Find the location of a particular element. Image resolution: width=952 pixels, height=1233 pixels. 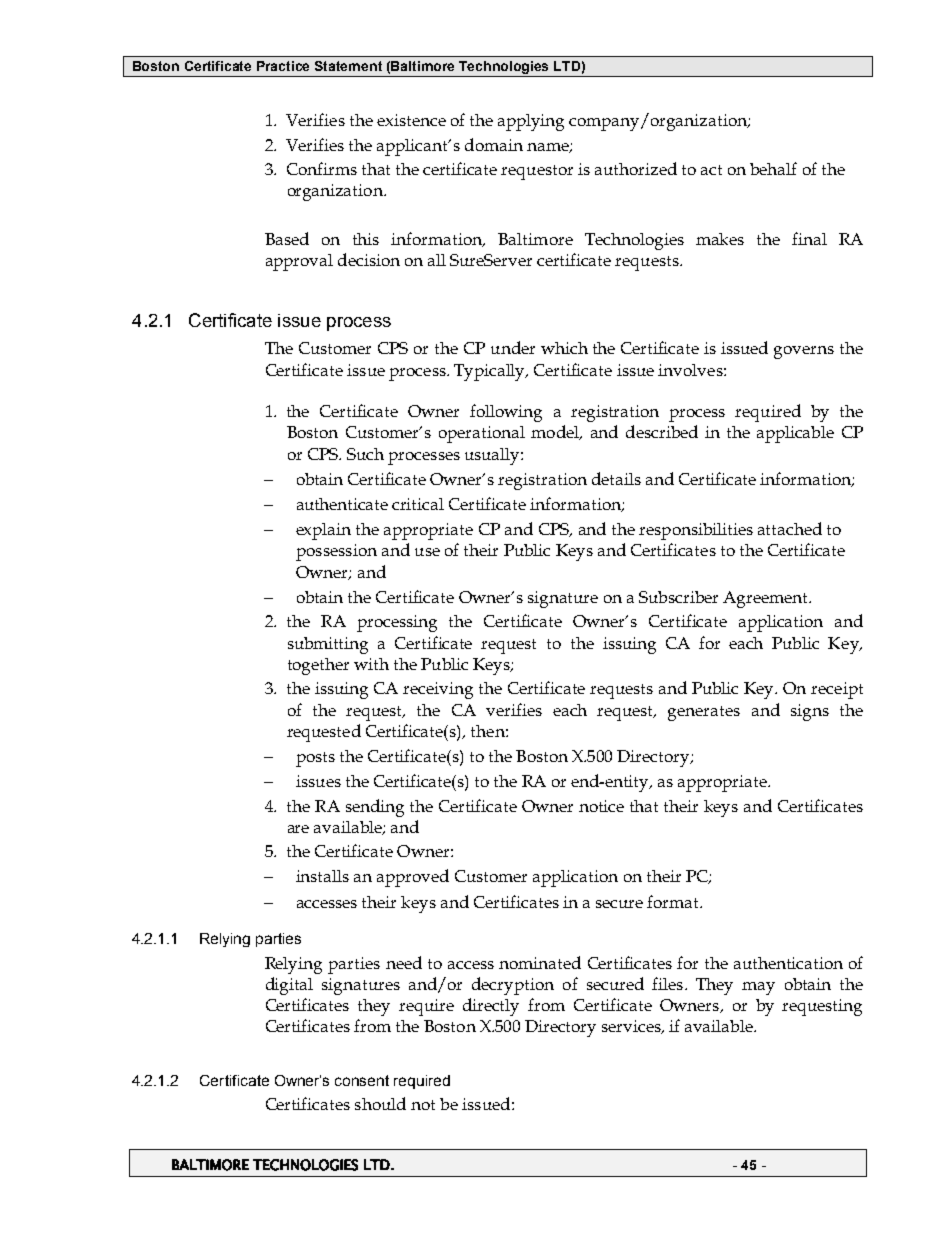

applying is located at coordinates (531, 122).
